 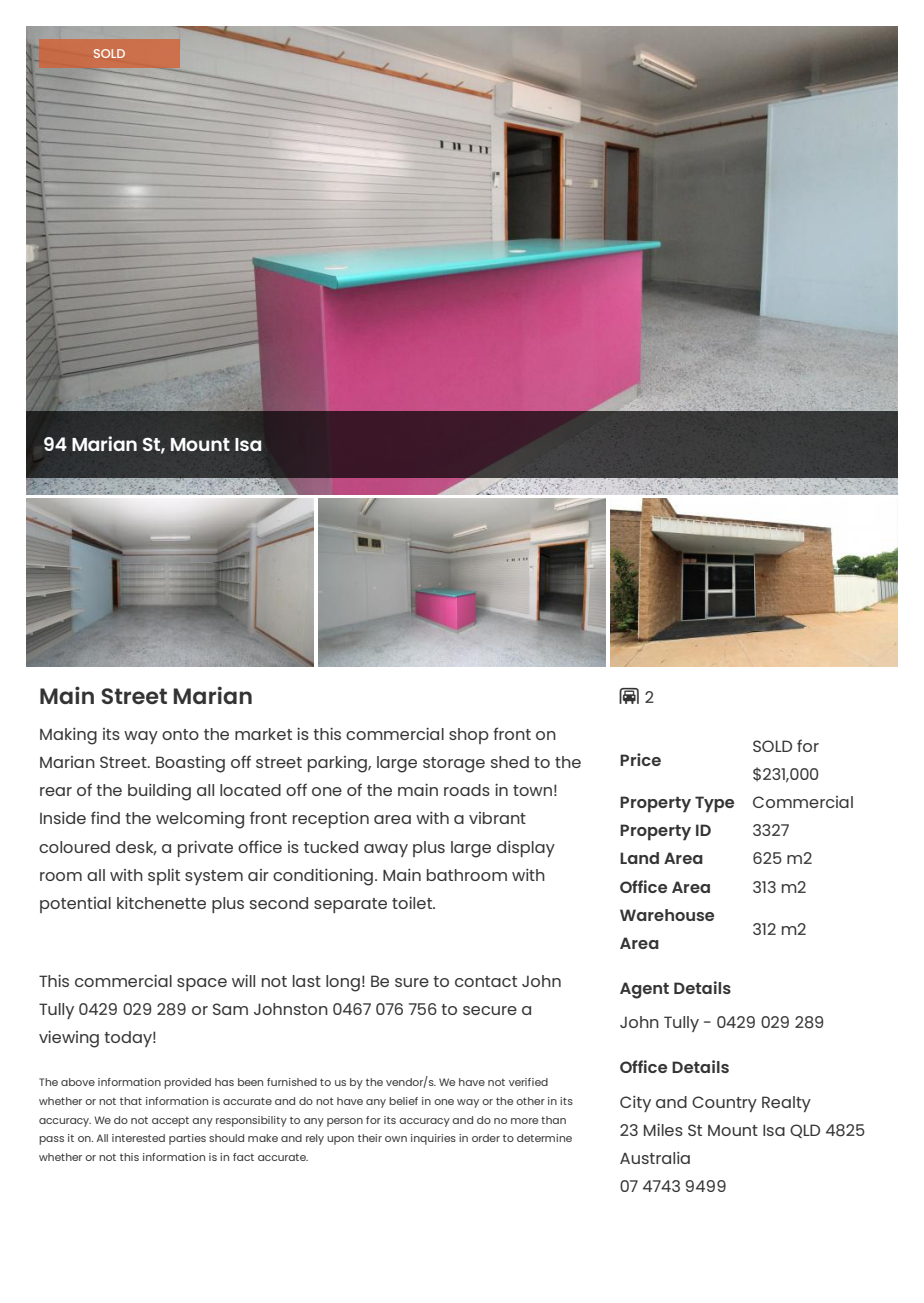 What do you see at coordinates (640, 759) in the screenshot?
I see `Price` at bounding box center [640, 759].
